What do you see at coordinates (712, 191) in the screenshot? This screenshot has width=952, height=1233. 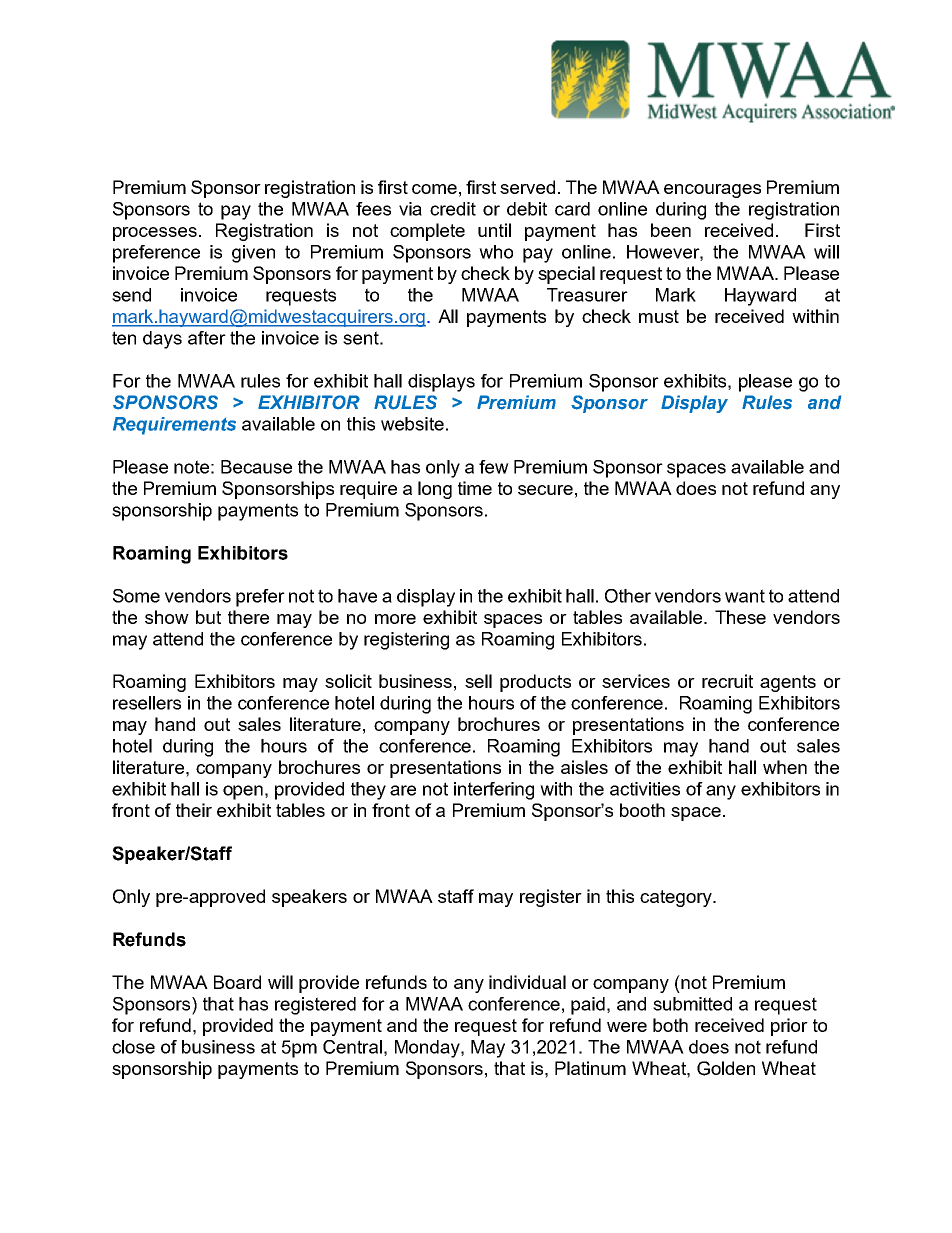 I see `encourages` at bounding box center [712, 191].
